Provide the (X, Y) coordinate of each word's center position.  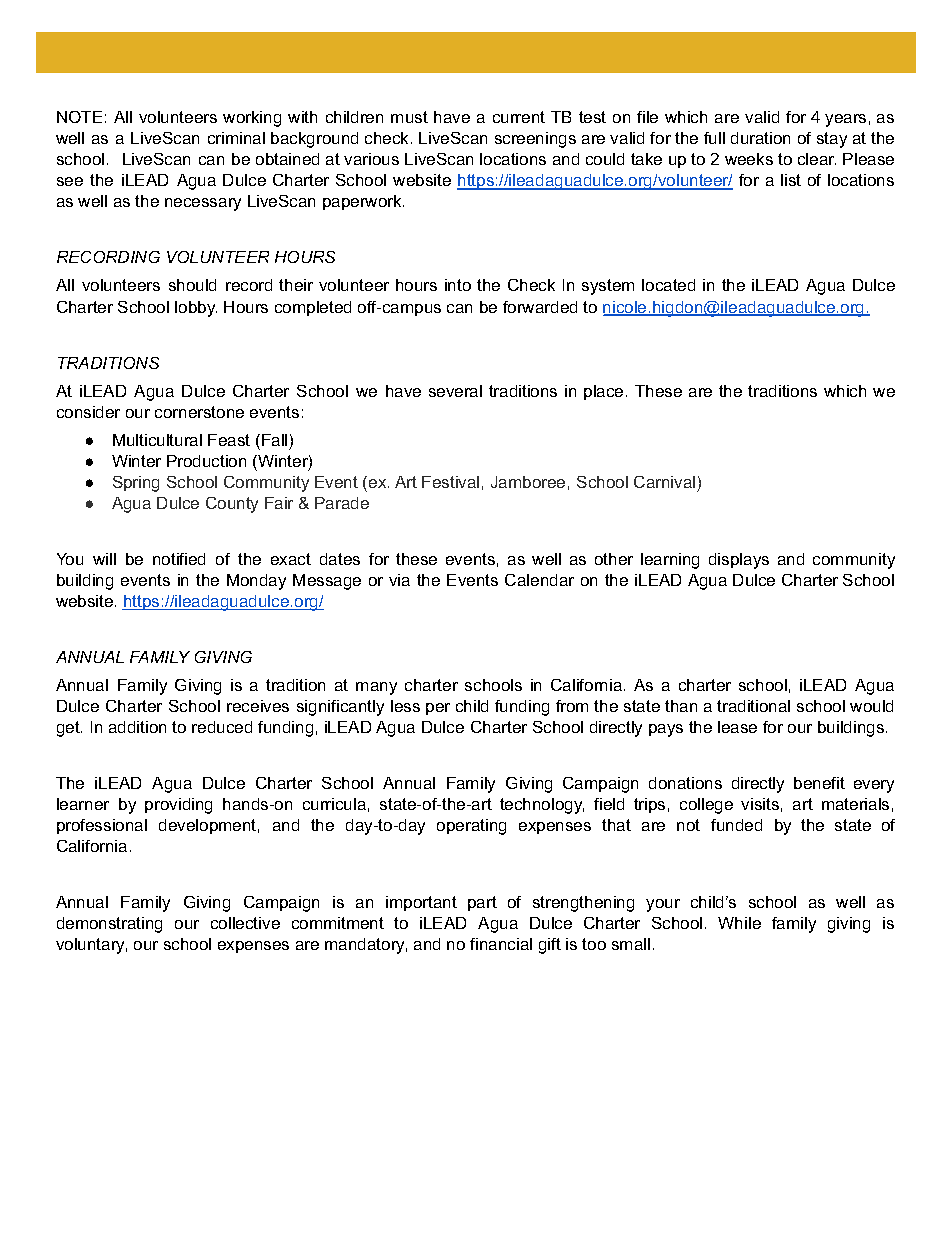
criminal (236, 138)
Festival (450, 482)
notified (179, 559)
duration (760, 138)
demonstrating (109, 925)
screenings (535, 140)
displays (739, 561)
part (482, 903)
